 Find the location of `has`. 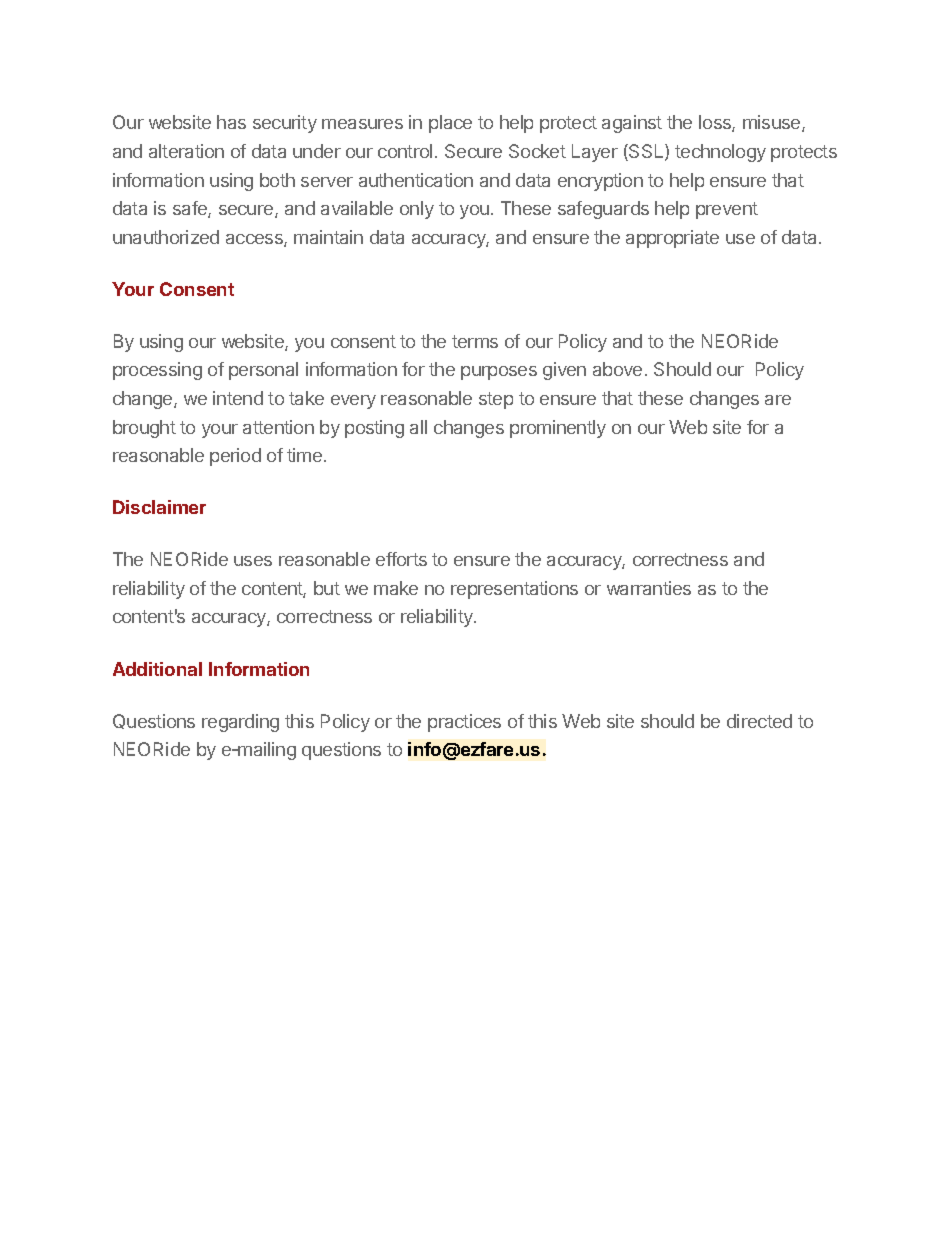

has is located at coordinates (231, 122).
